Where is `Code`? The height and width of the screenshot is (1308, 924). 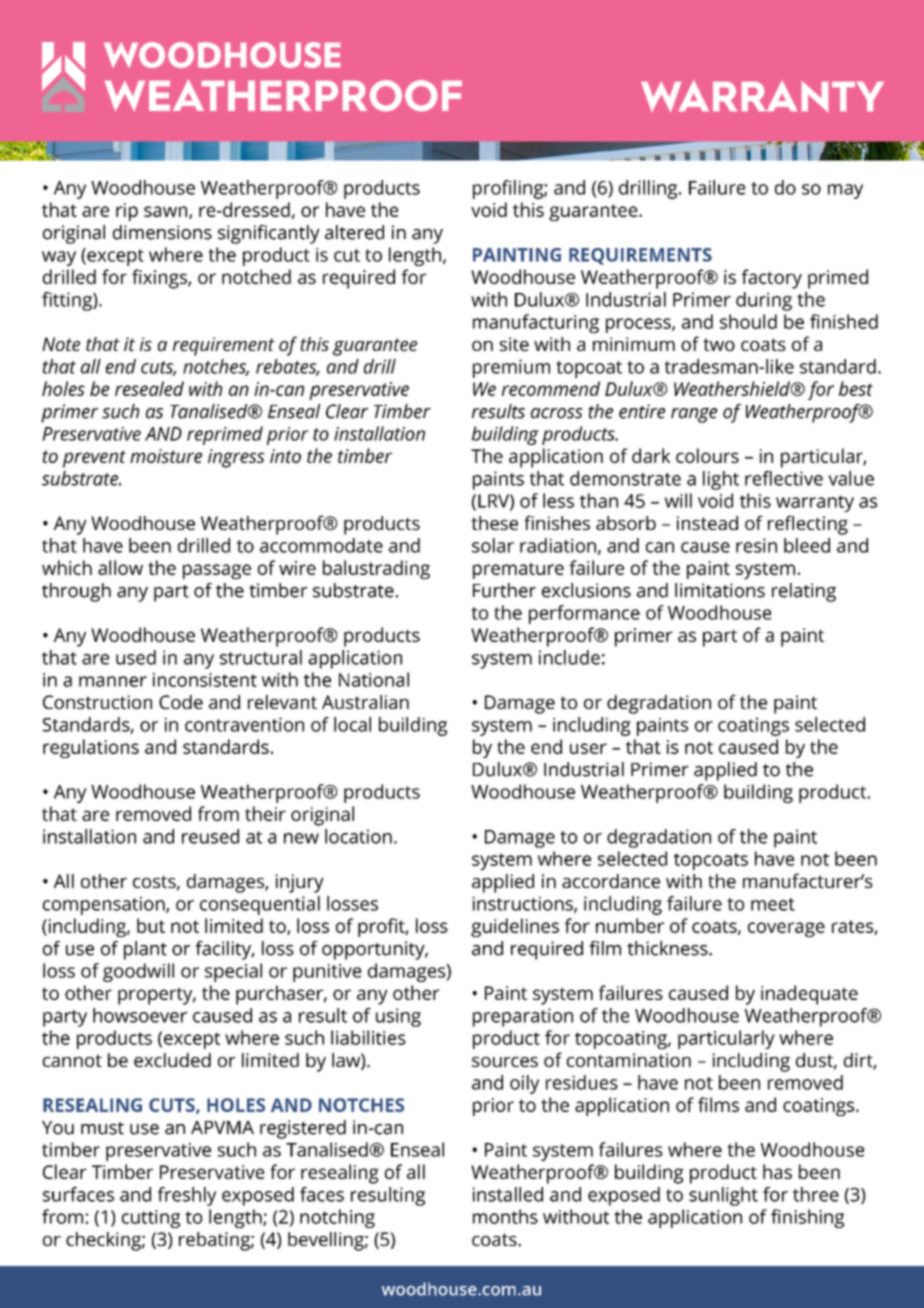 Code is located at coordinates (181, 702).
